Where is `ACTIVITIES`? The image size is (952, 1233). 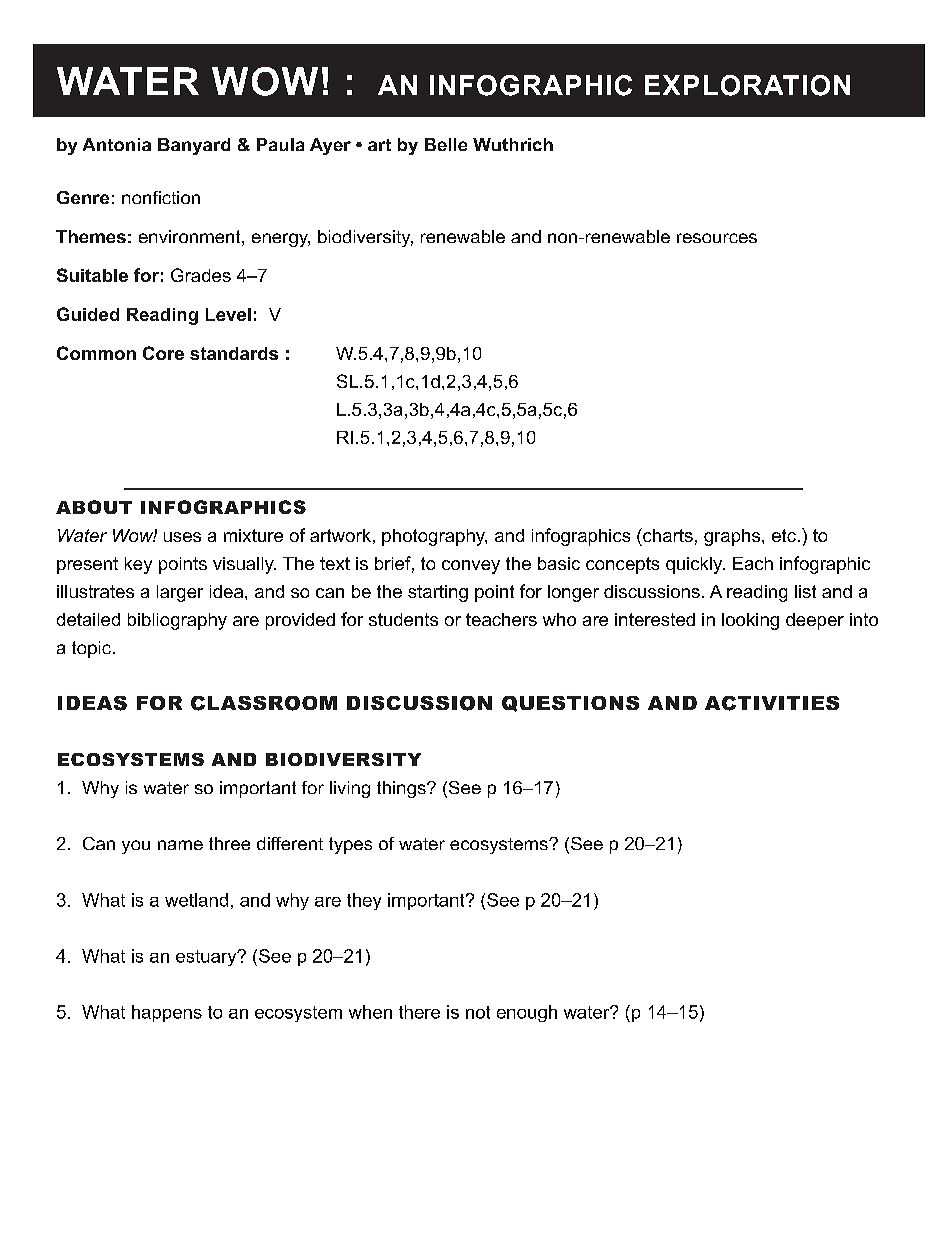
ACTIVITIES is located at coordinates (772, 703).
